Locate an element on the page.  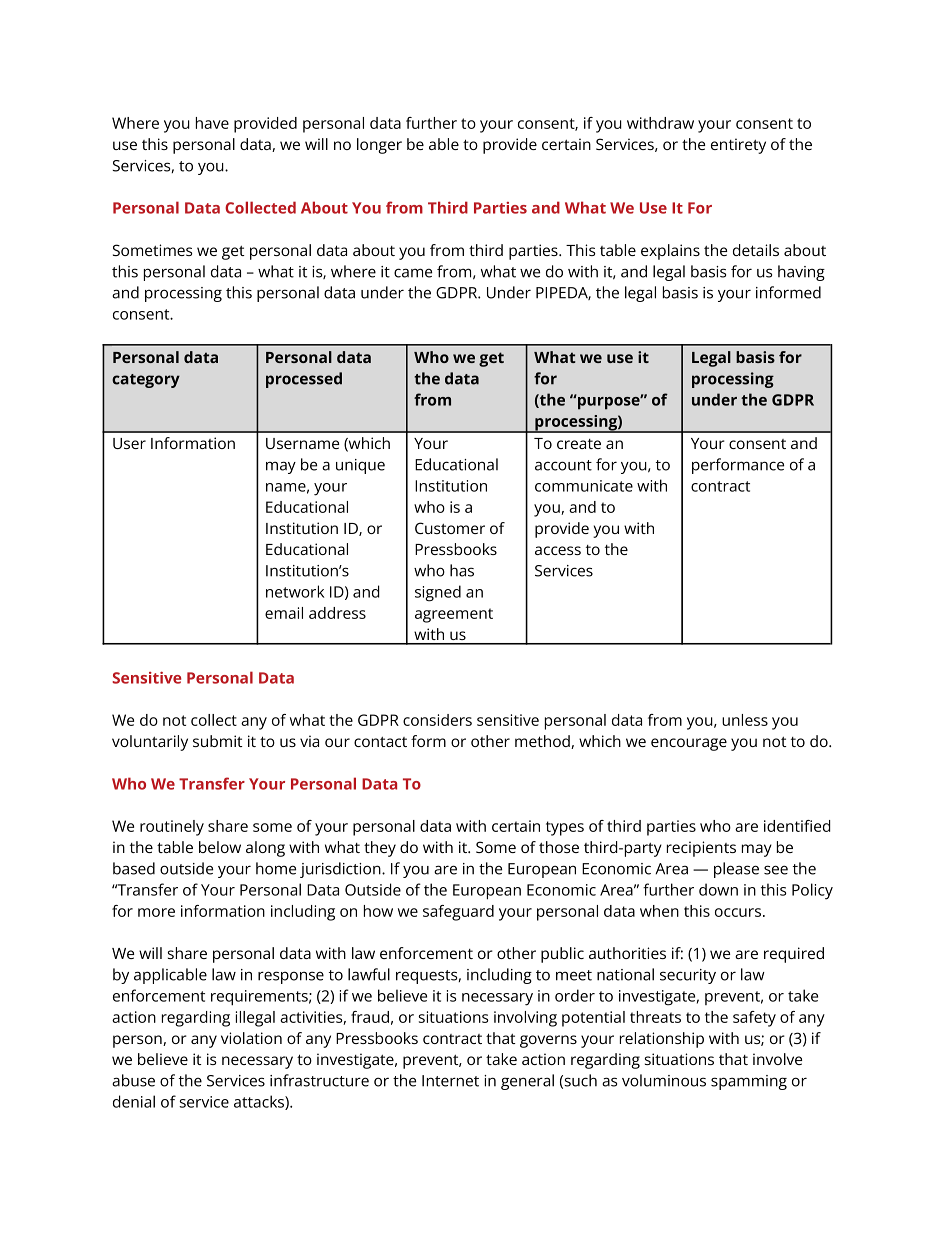
category is located at coordinates (146, 381).
